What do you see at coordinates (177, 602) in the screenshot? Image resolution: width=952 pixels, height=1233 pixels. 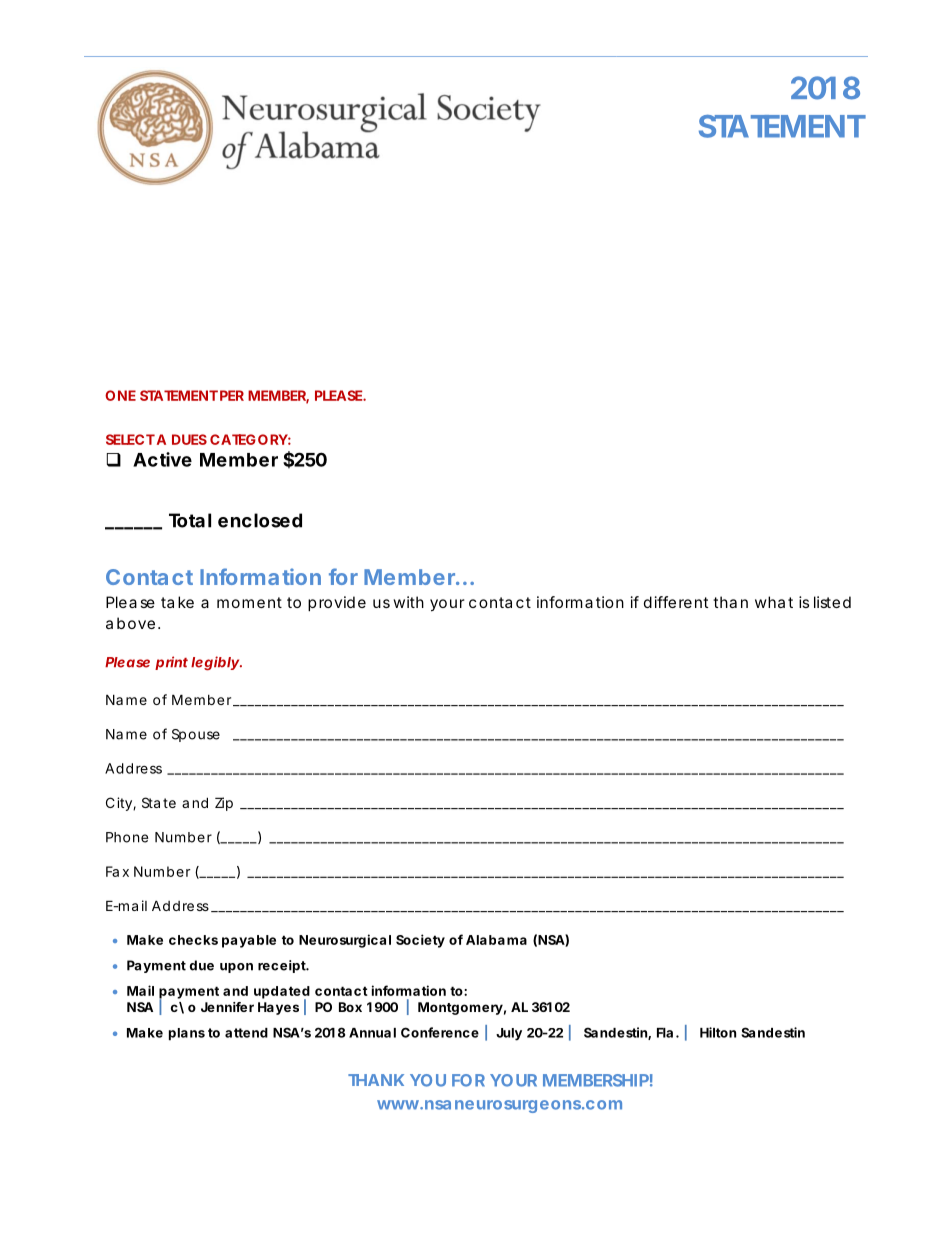 I see `take` at bounding box center [177, 602].
